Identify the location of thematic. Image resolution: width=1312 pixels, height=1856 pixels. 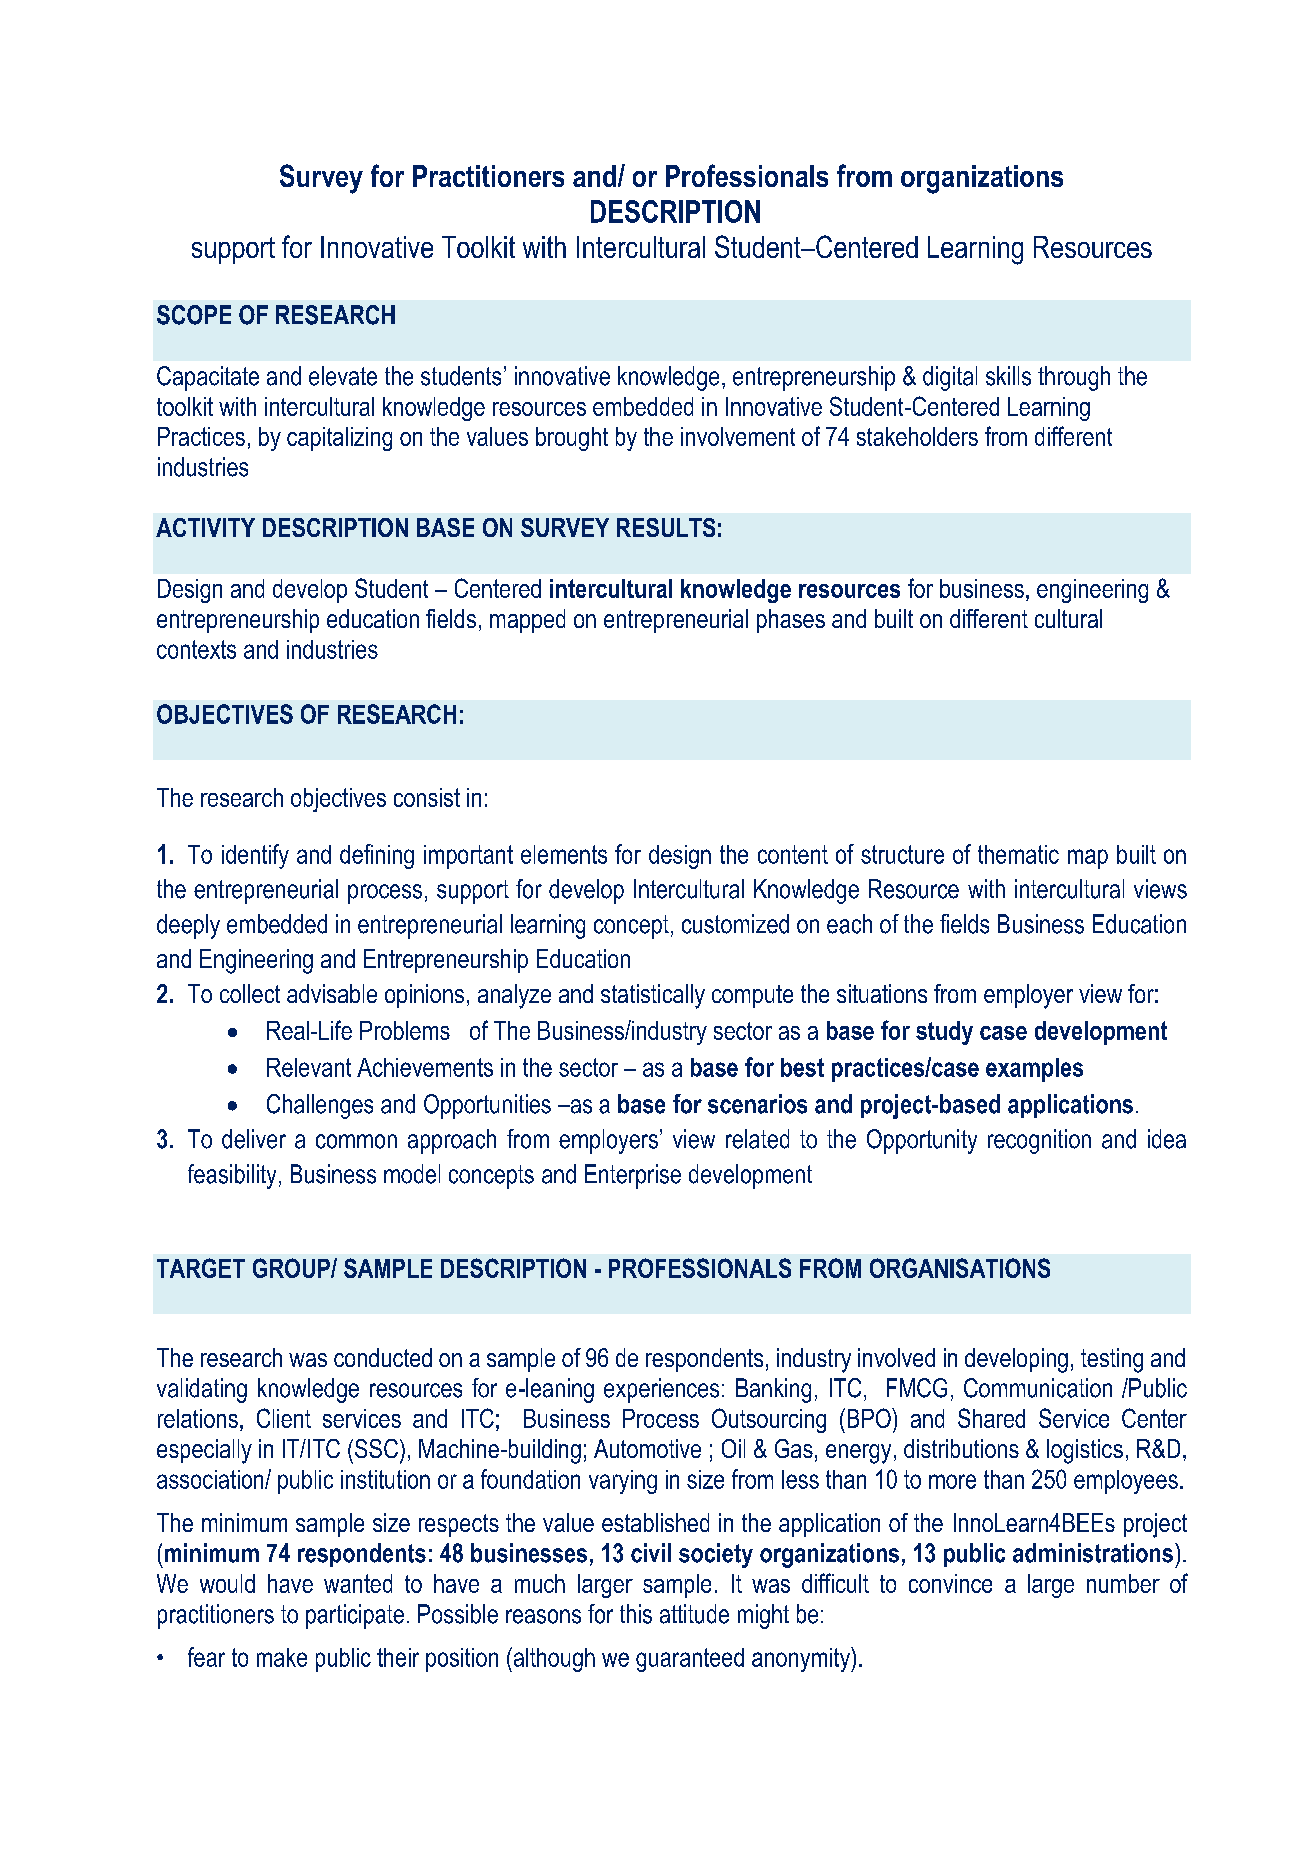
(1018, 854).
